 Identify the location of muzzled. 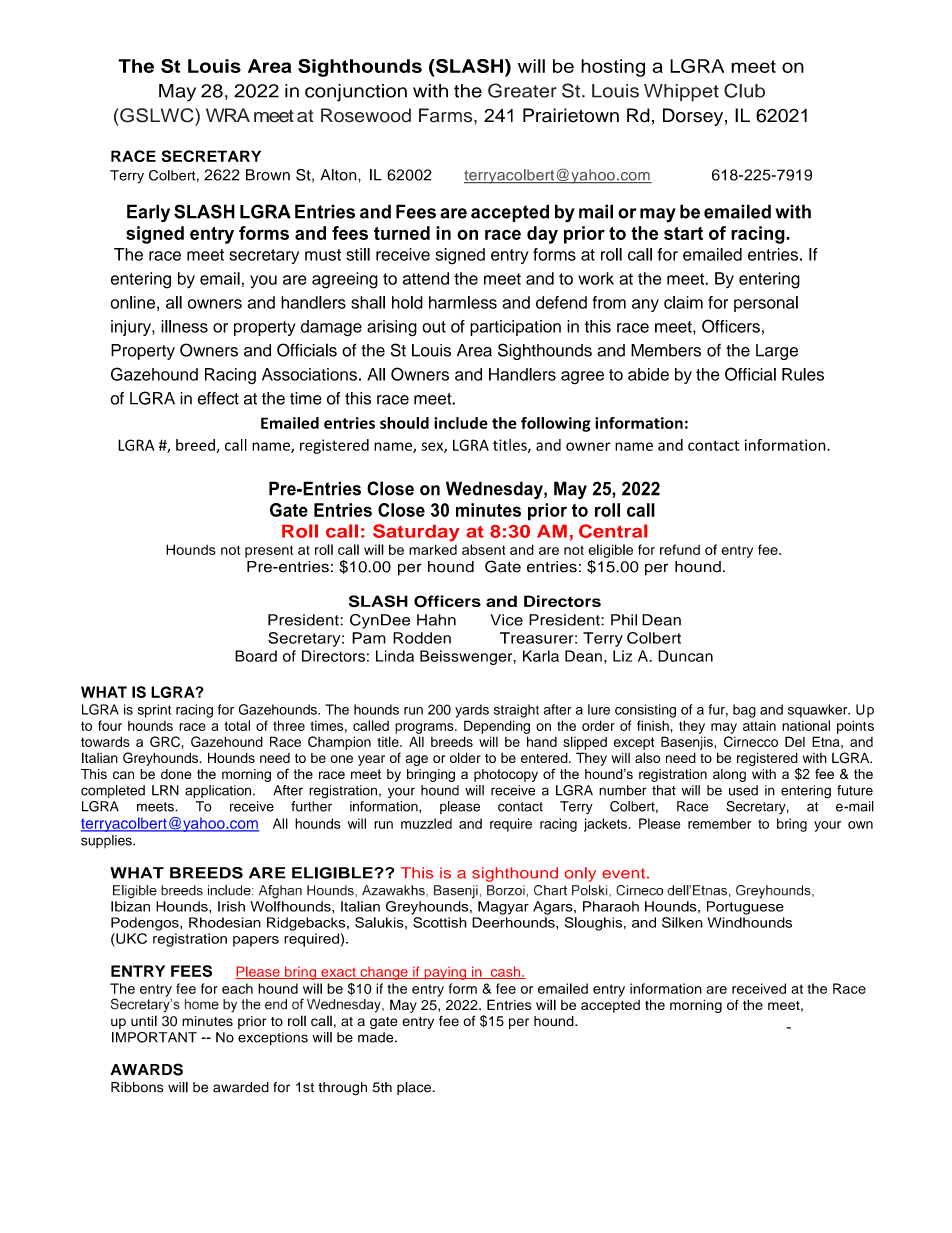
(426, 823).
